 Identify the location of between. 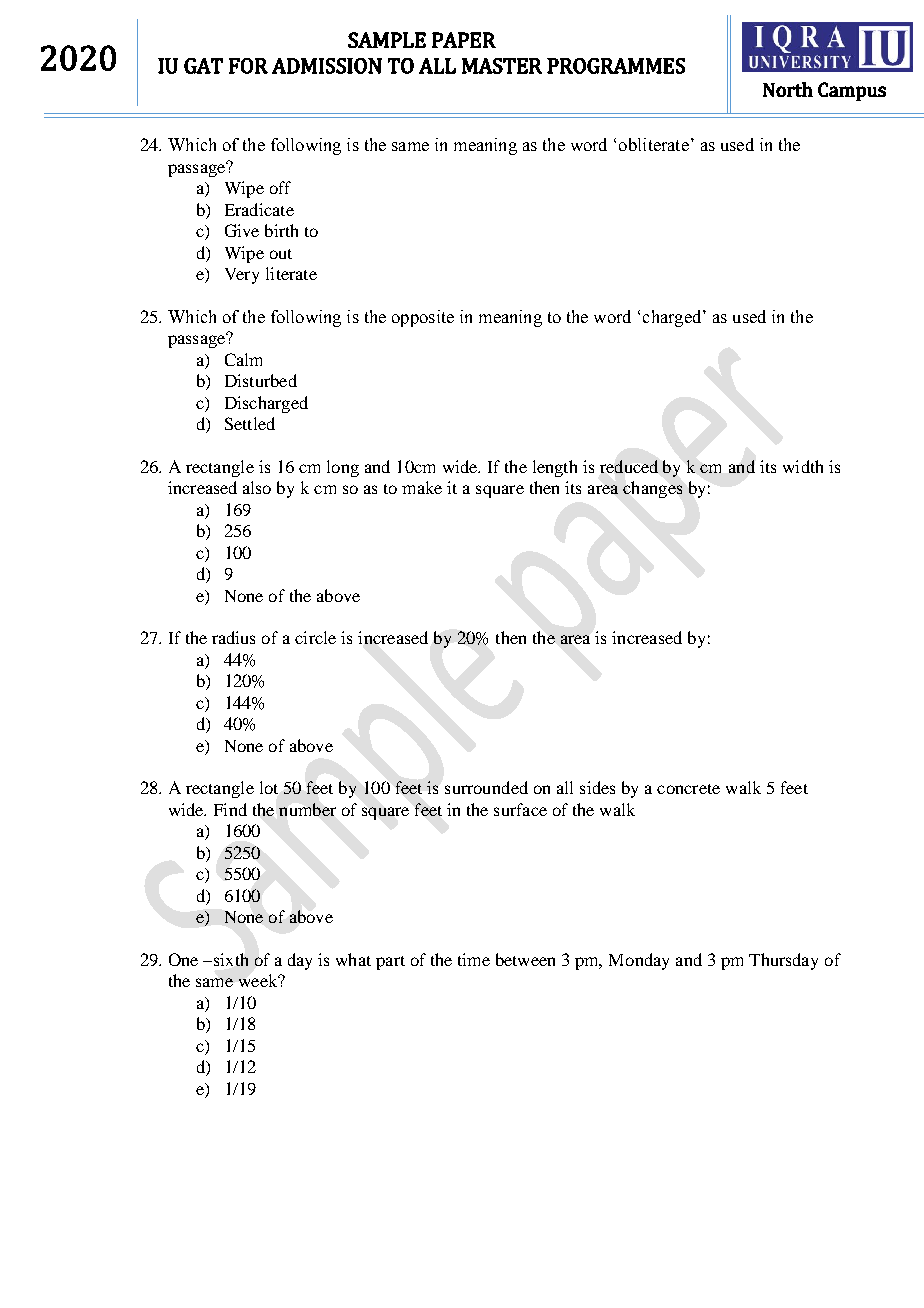
(525, 959).
